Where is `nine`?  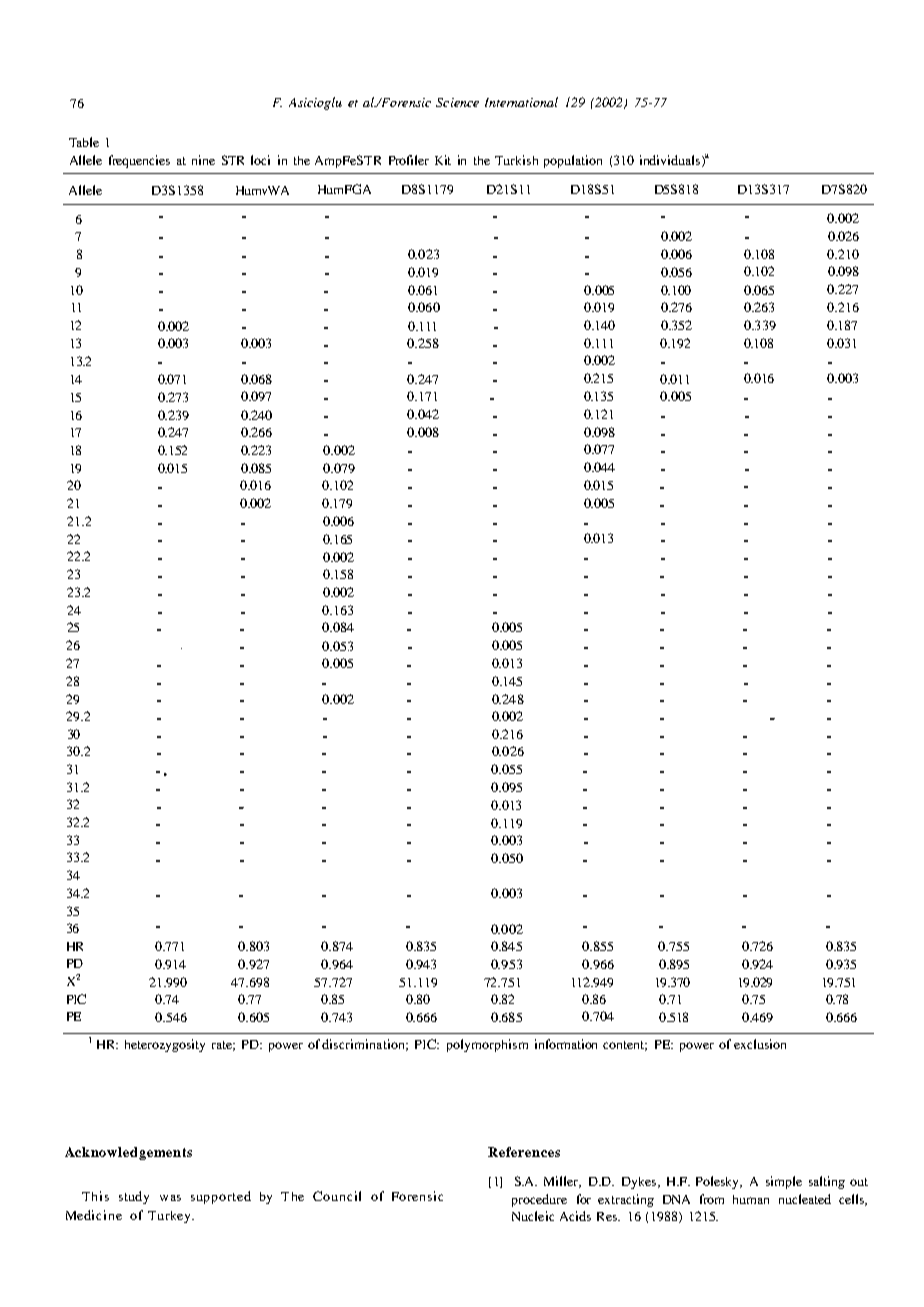
nine is located at coordinates (203, 160).
